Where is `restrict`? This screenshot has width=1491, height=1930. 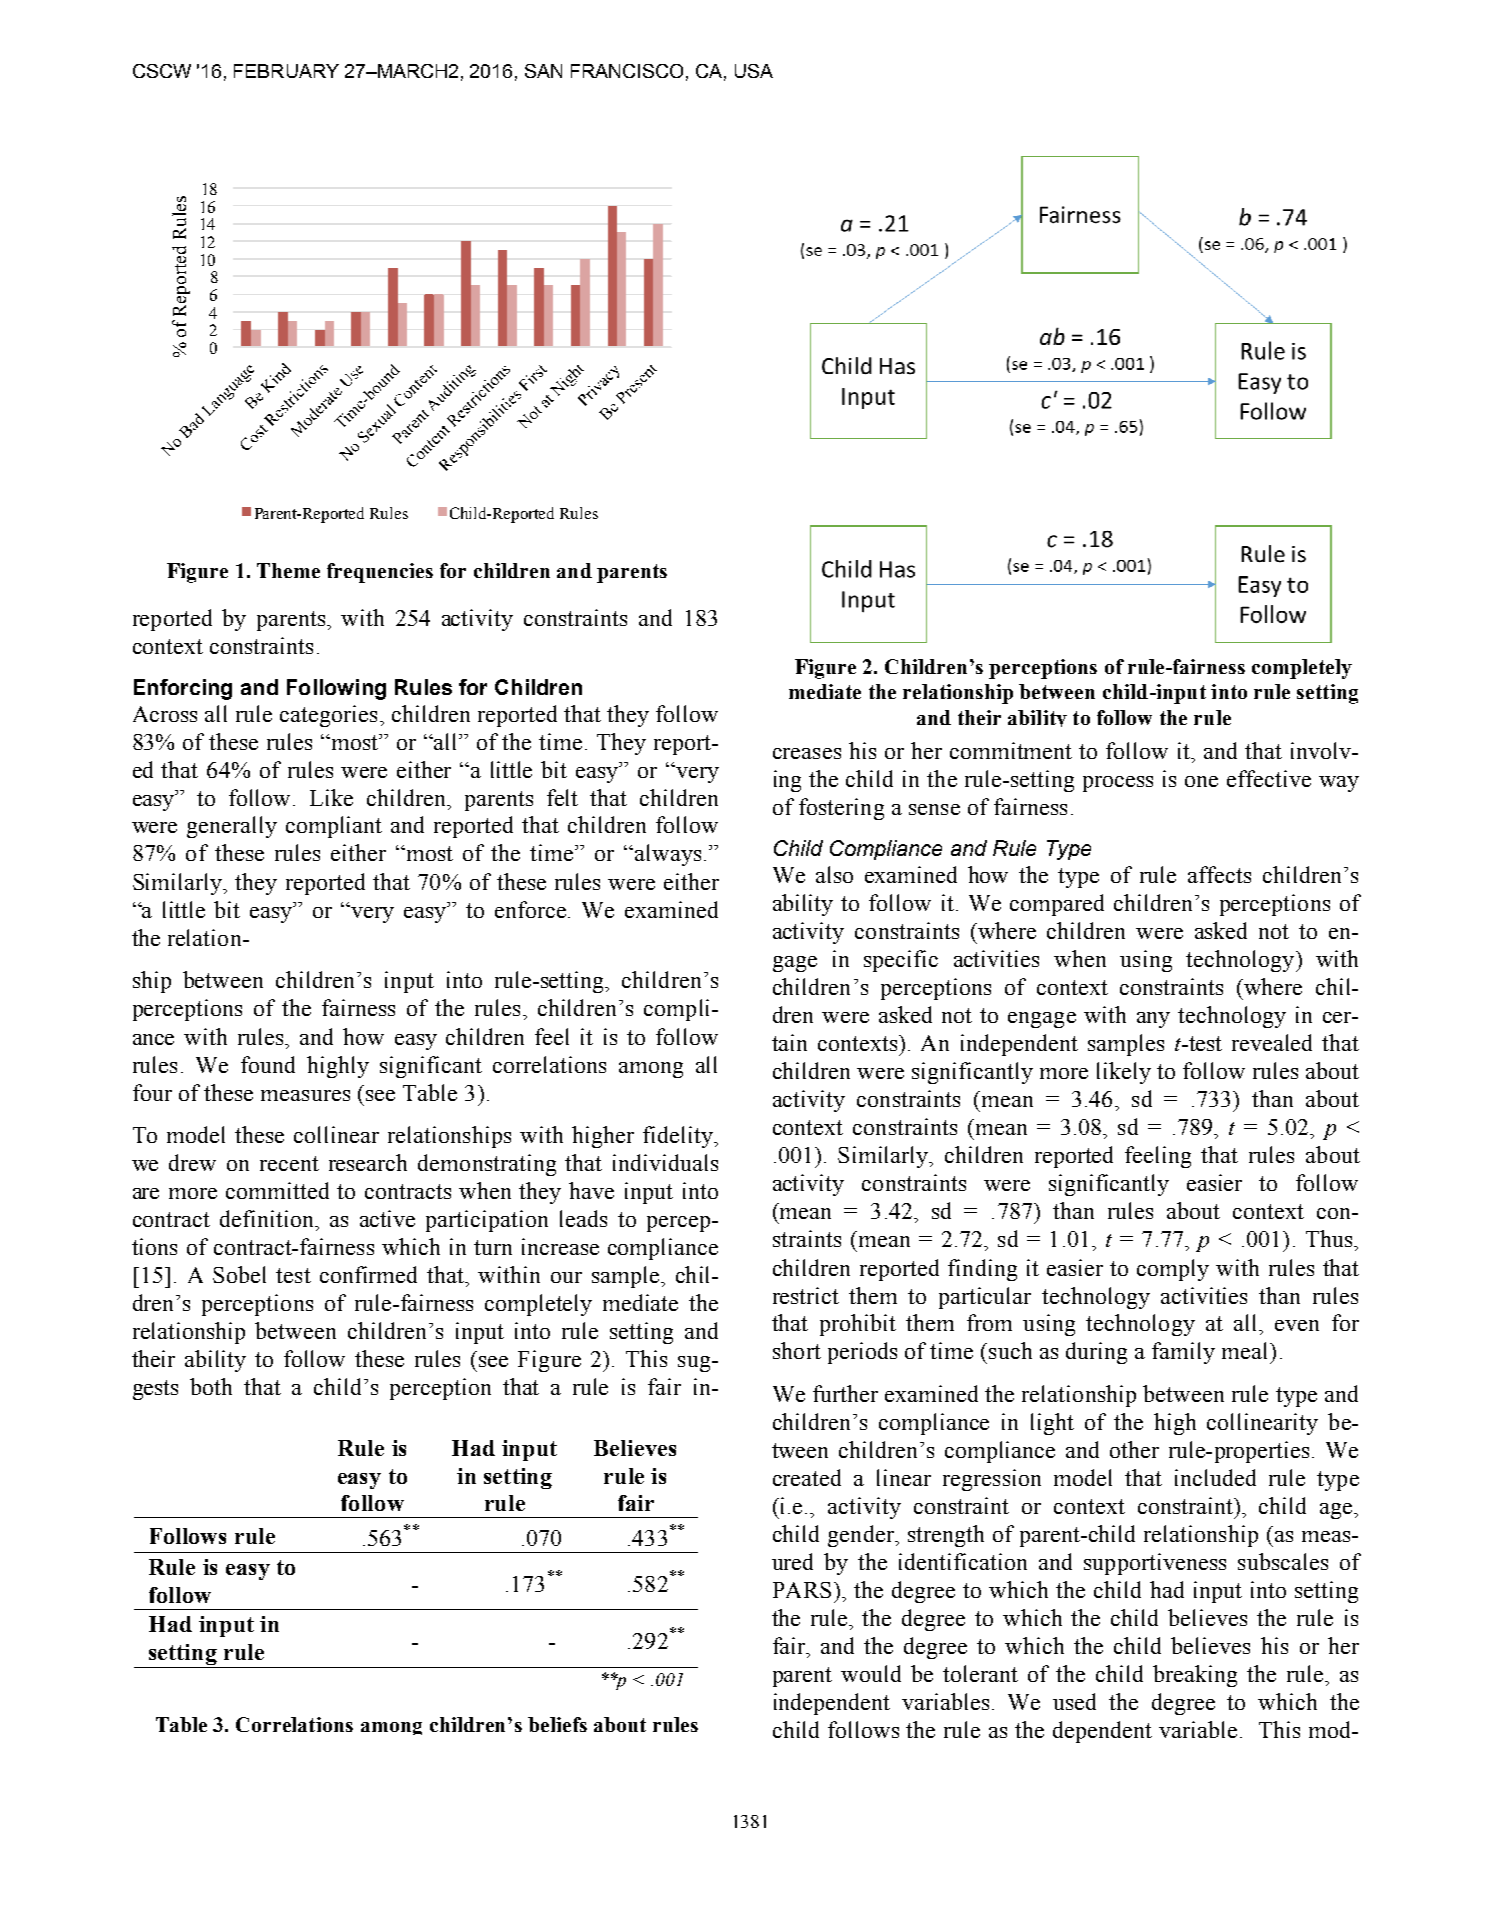 restrict is located at coordinates (806, 1295).
